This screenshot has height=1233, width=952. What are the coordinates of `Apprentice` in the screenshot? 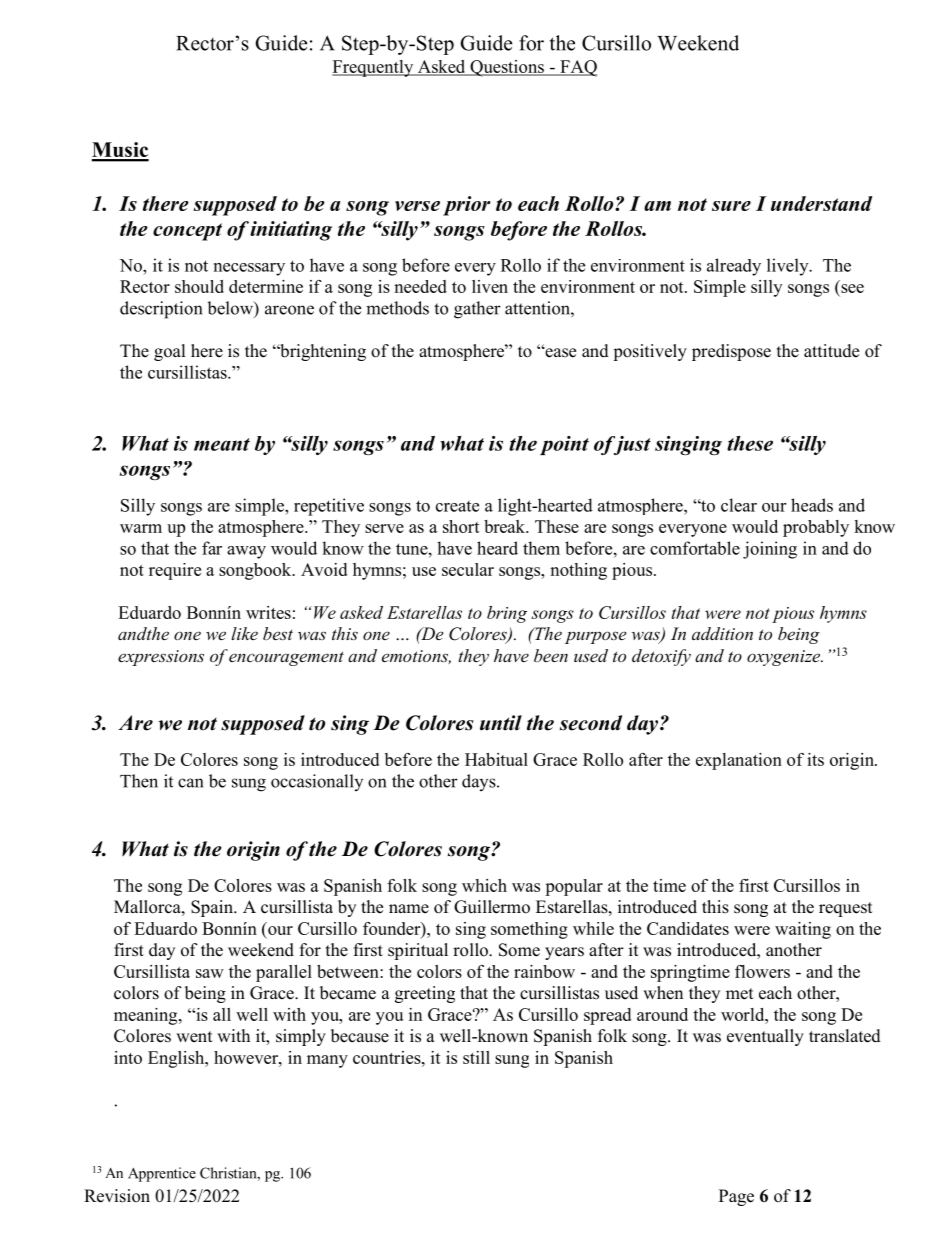 It's located at (162, 1174).
